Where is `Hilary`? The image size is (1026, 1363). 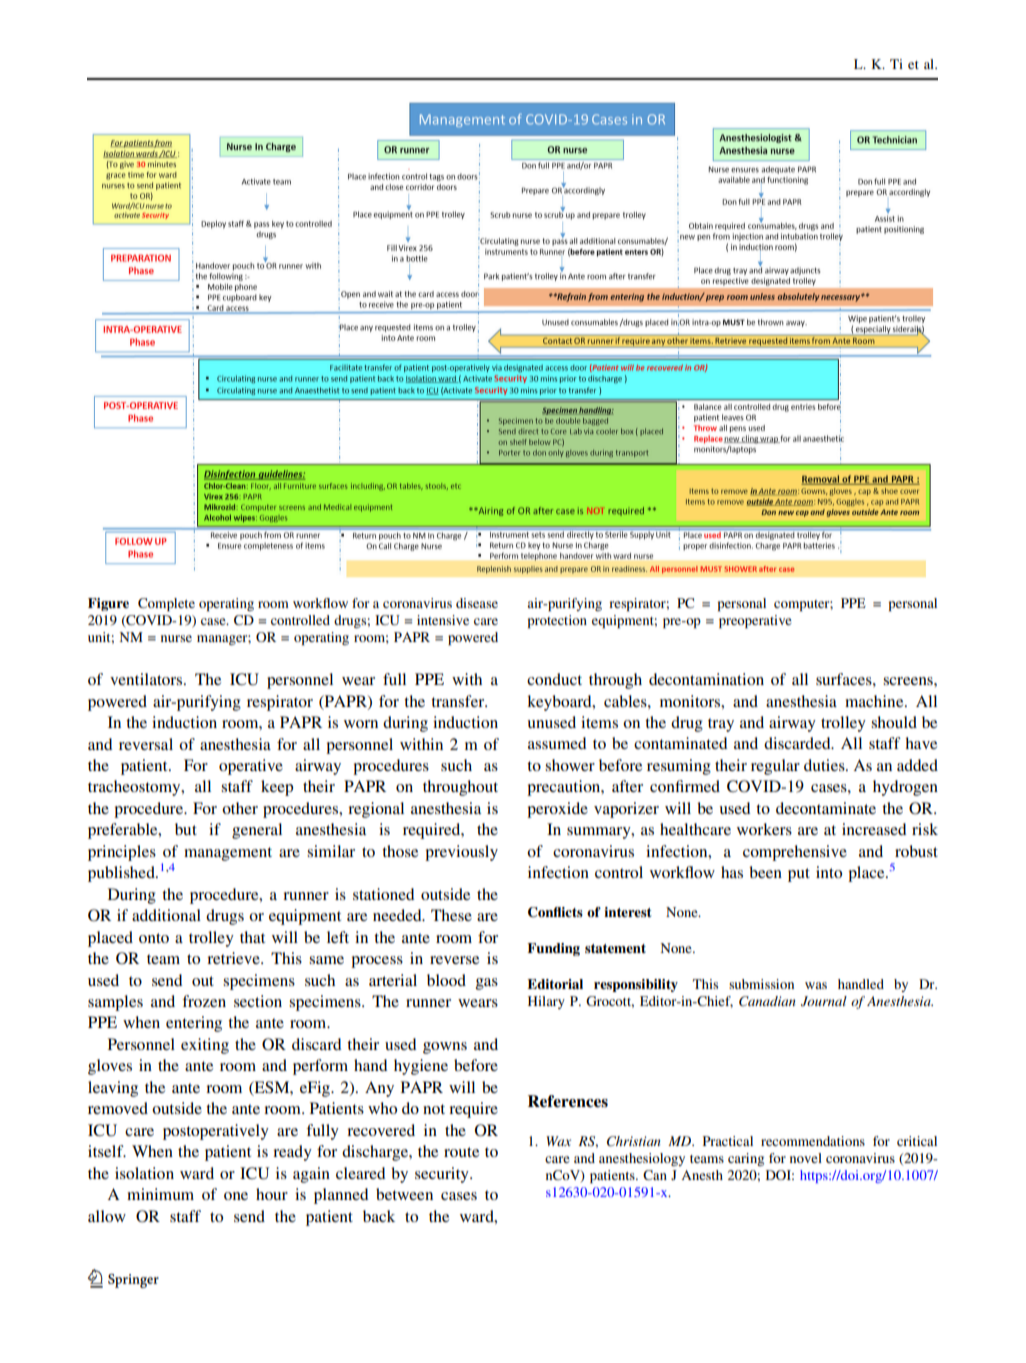
Hilary is located at coordinates (546, 1002).
